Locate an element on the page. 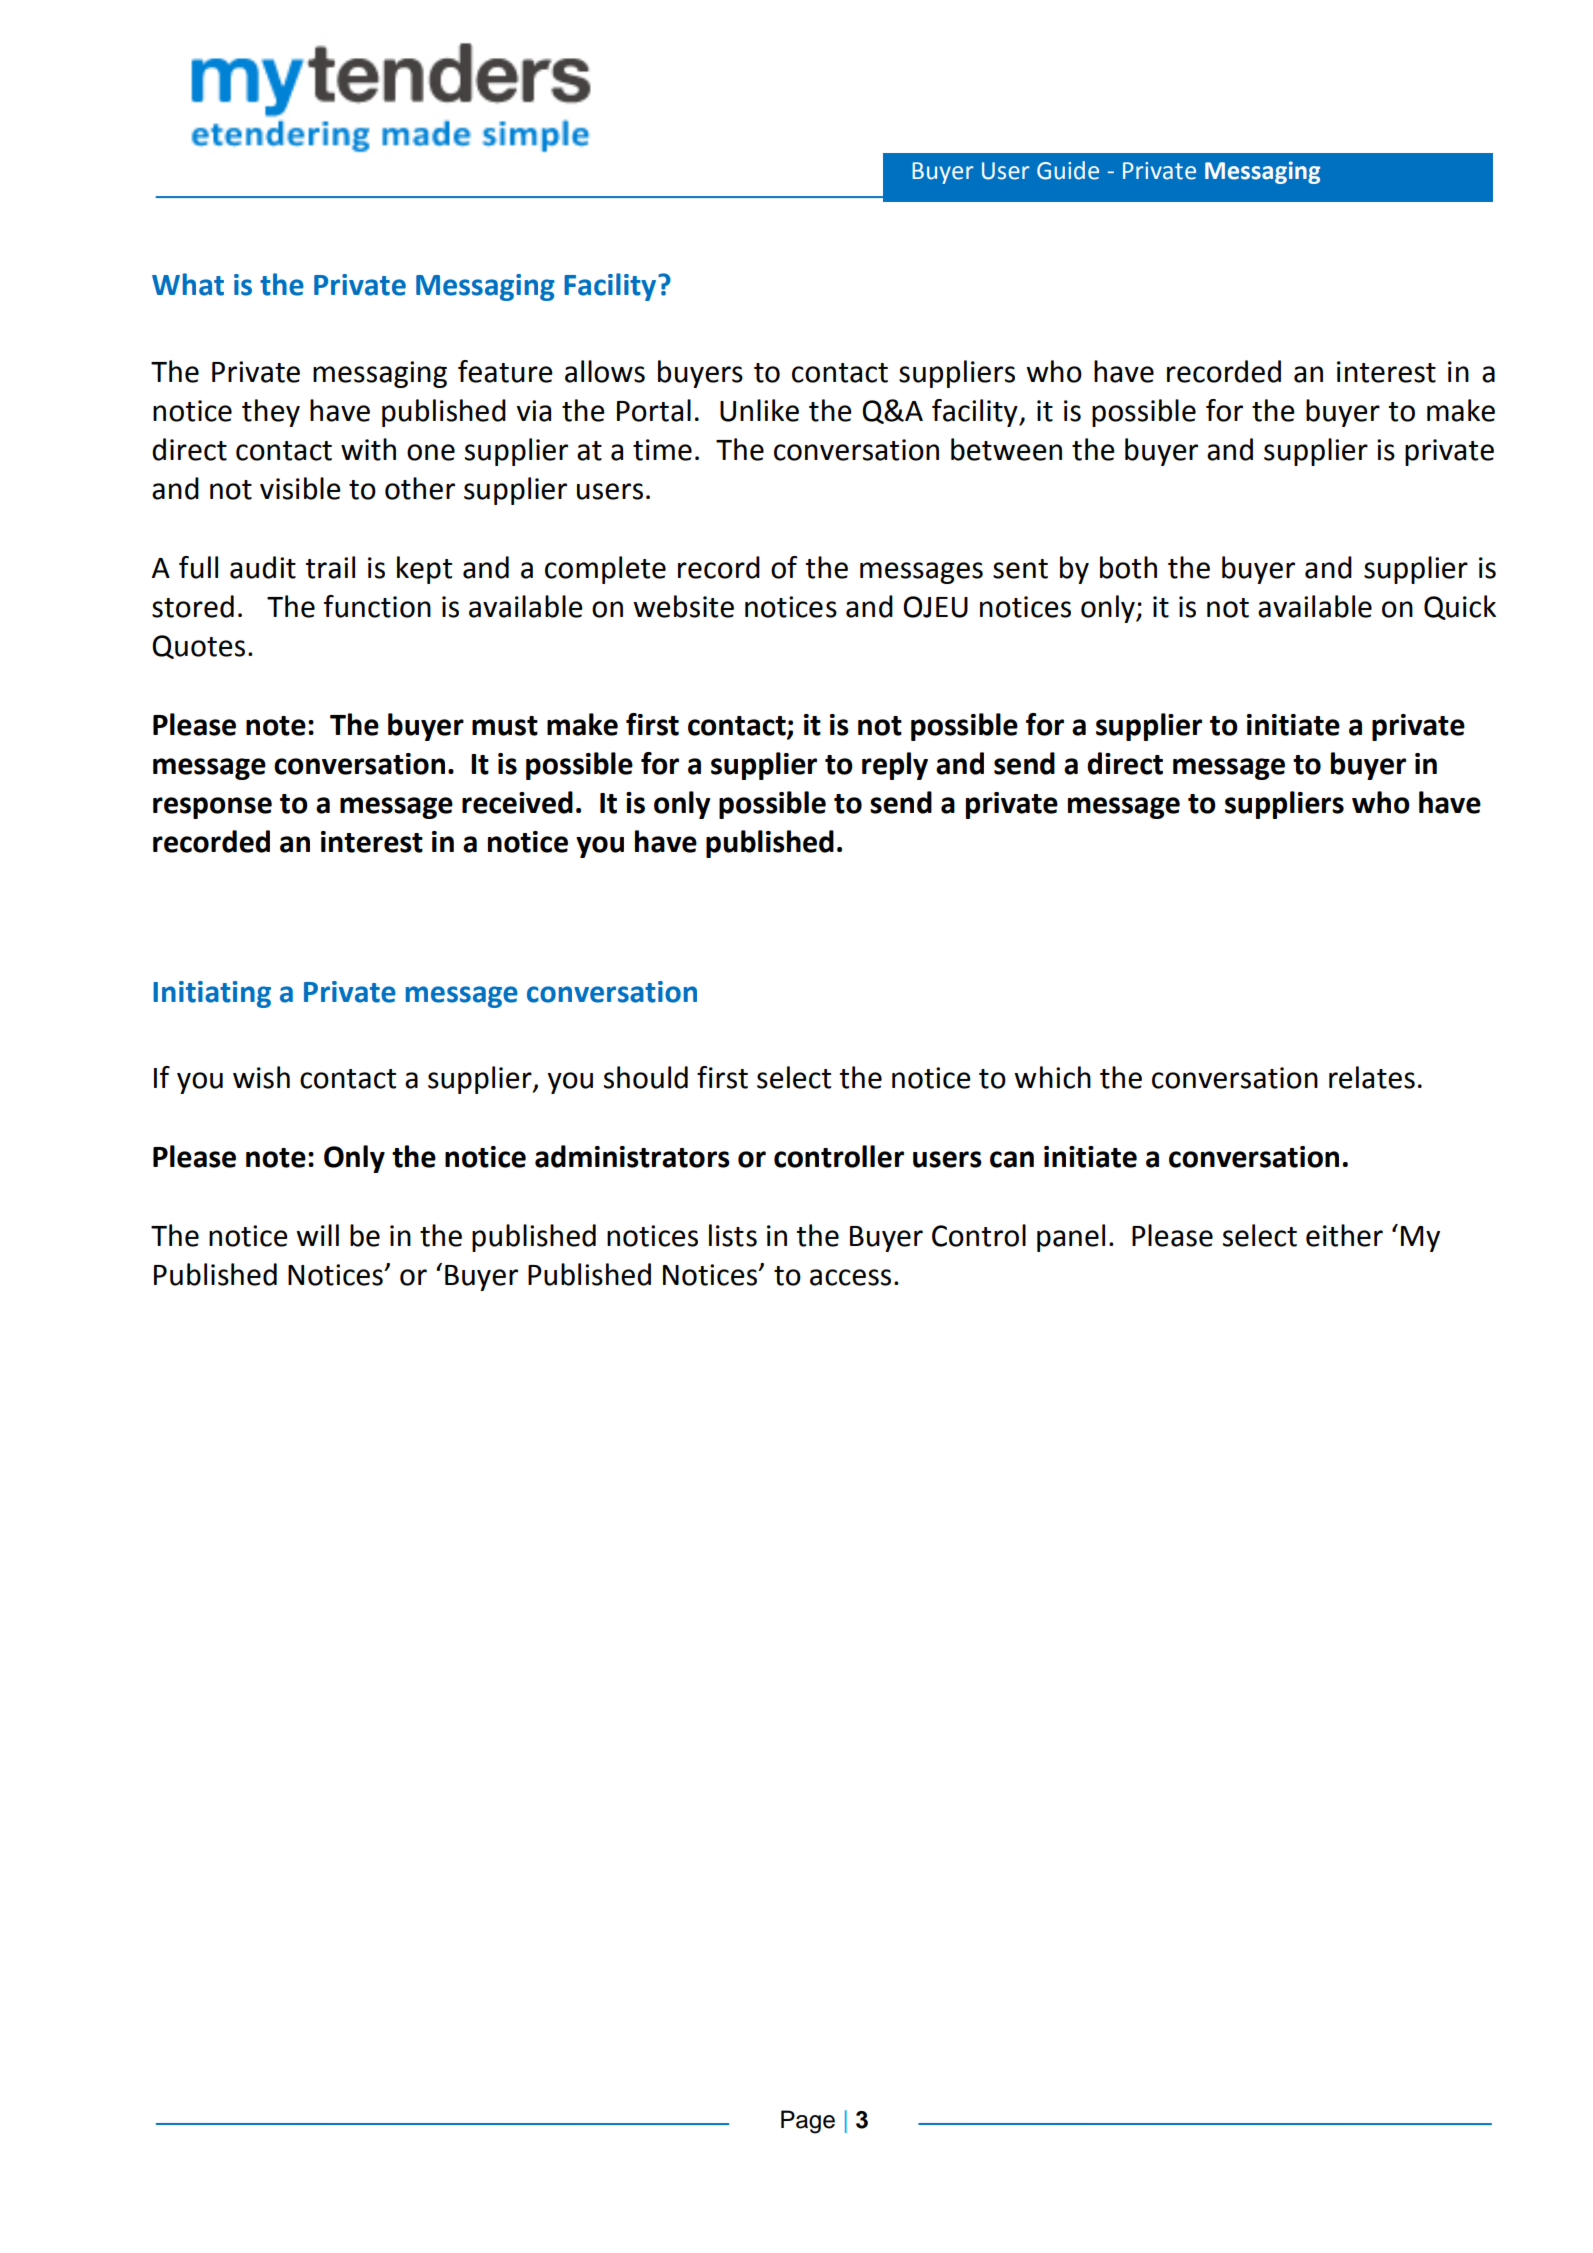  panel is located at coordinates (1071, 1238).
